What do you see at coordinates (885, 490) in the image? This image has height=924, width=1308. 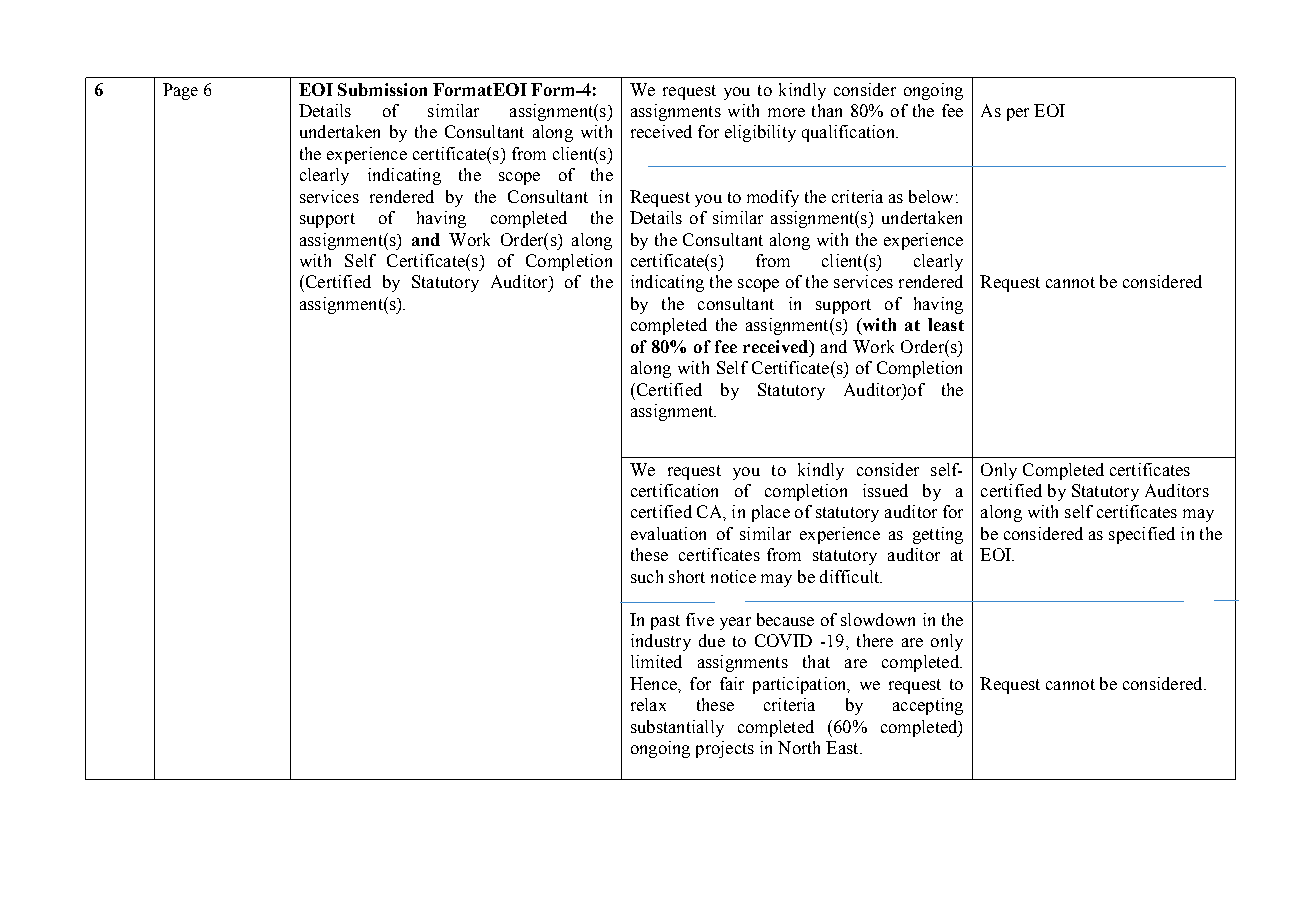 I see `issued` at bounding box center [885, 490].
